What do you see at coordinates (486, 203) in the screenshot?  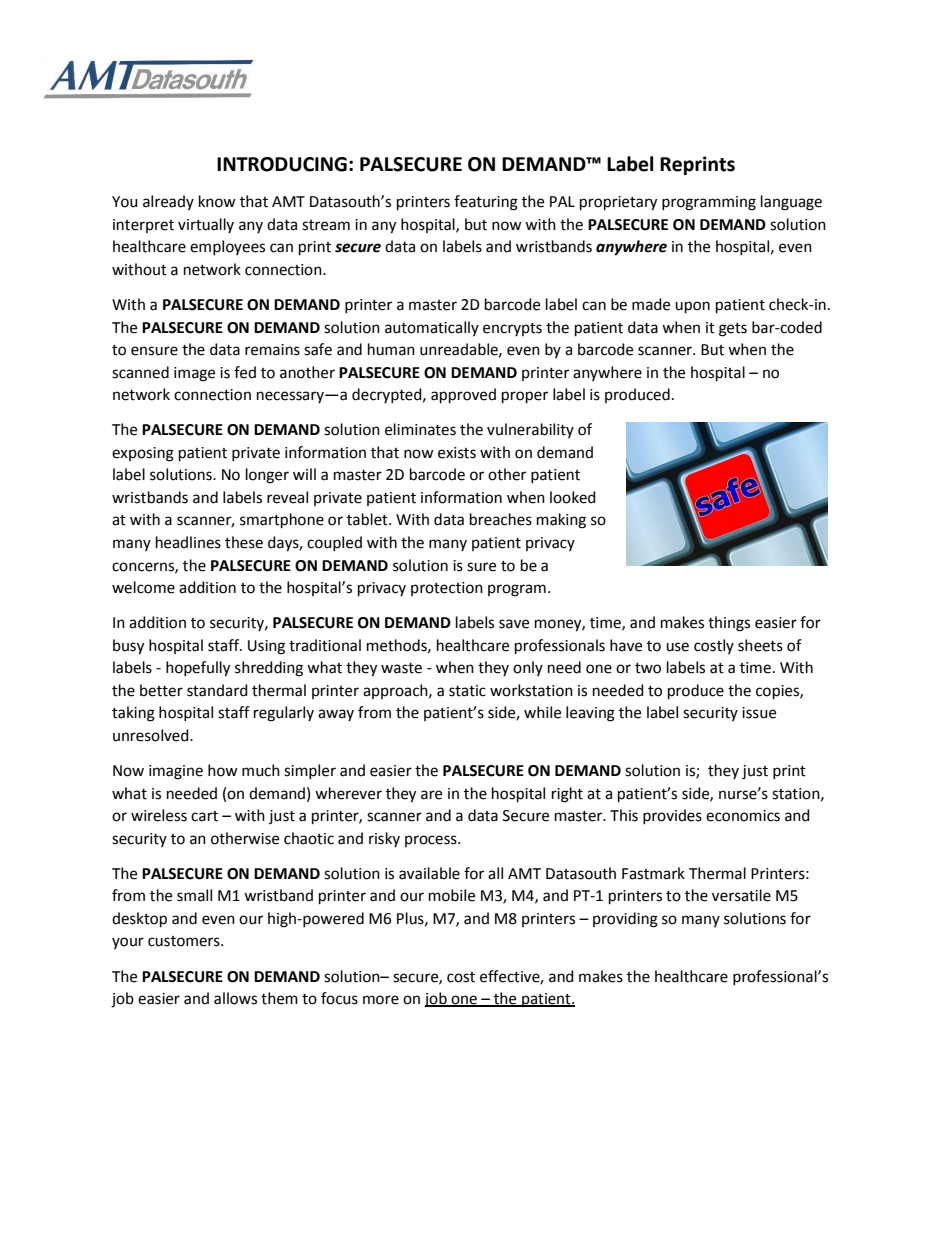 I see `featuring` at bounding box center [486, 203].
